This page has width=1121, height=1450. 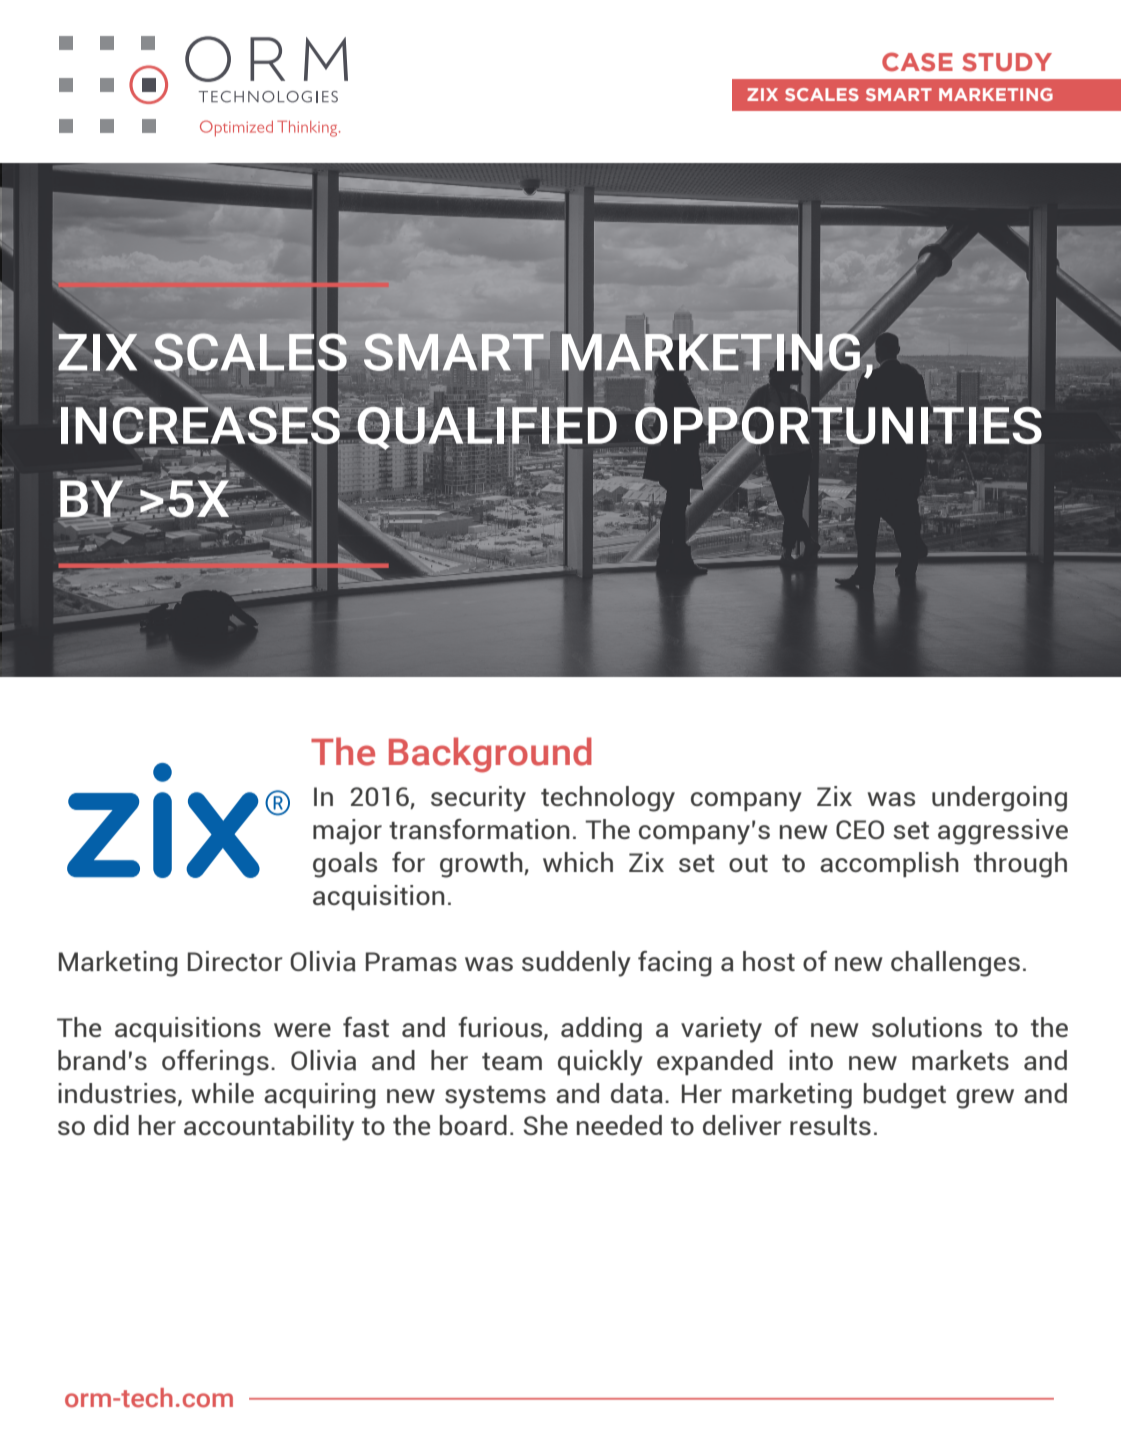 I want to click on Background, so click(x=490, y=755).
